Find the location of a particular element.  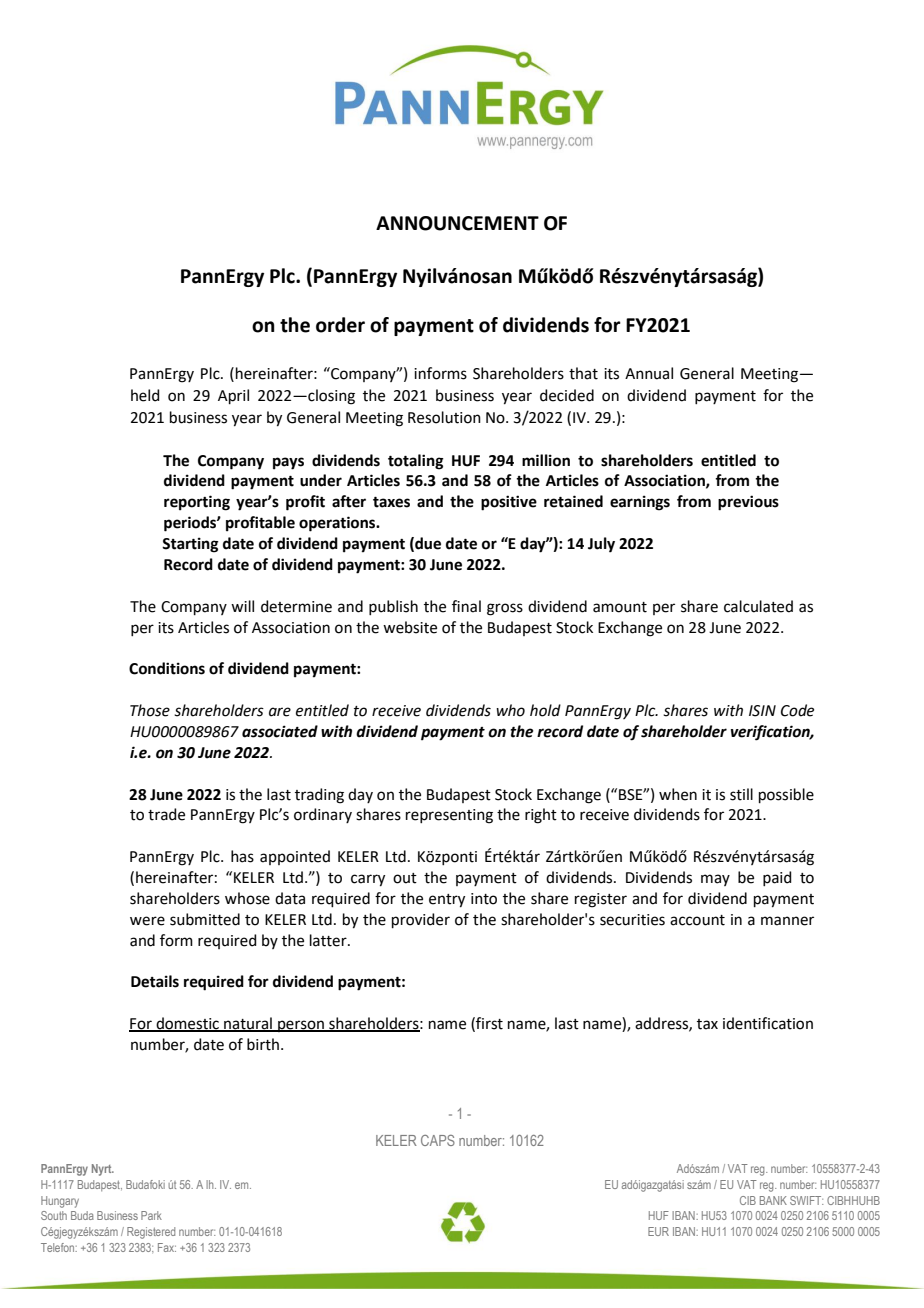

held is located at coordinates (145, 395).
